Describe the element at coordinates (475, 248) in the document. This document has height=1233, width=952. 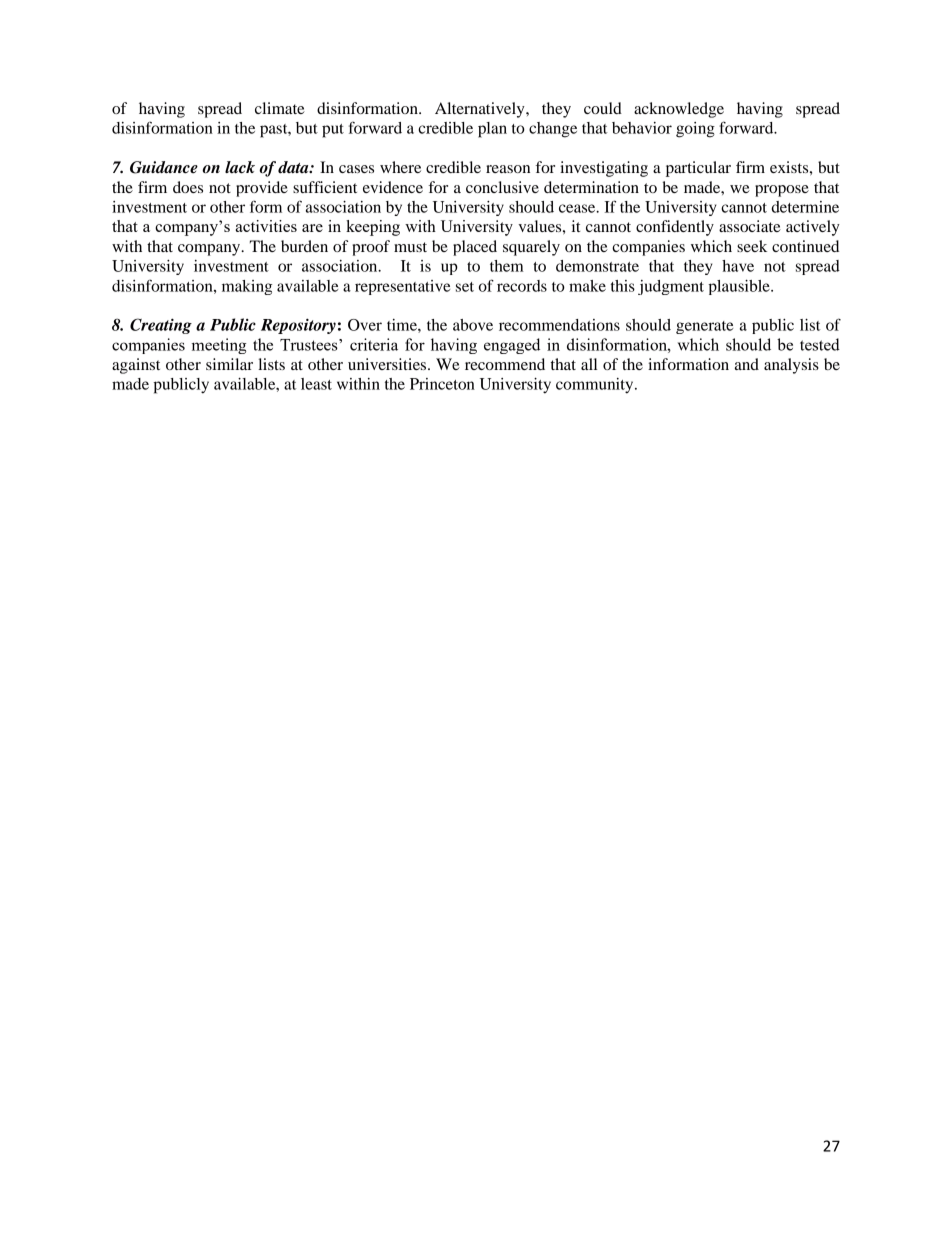
I see `placed` at that location.
